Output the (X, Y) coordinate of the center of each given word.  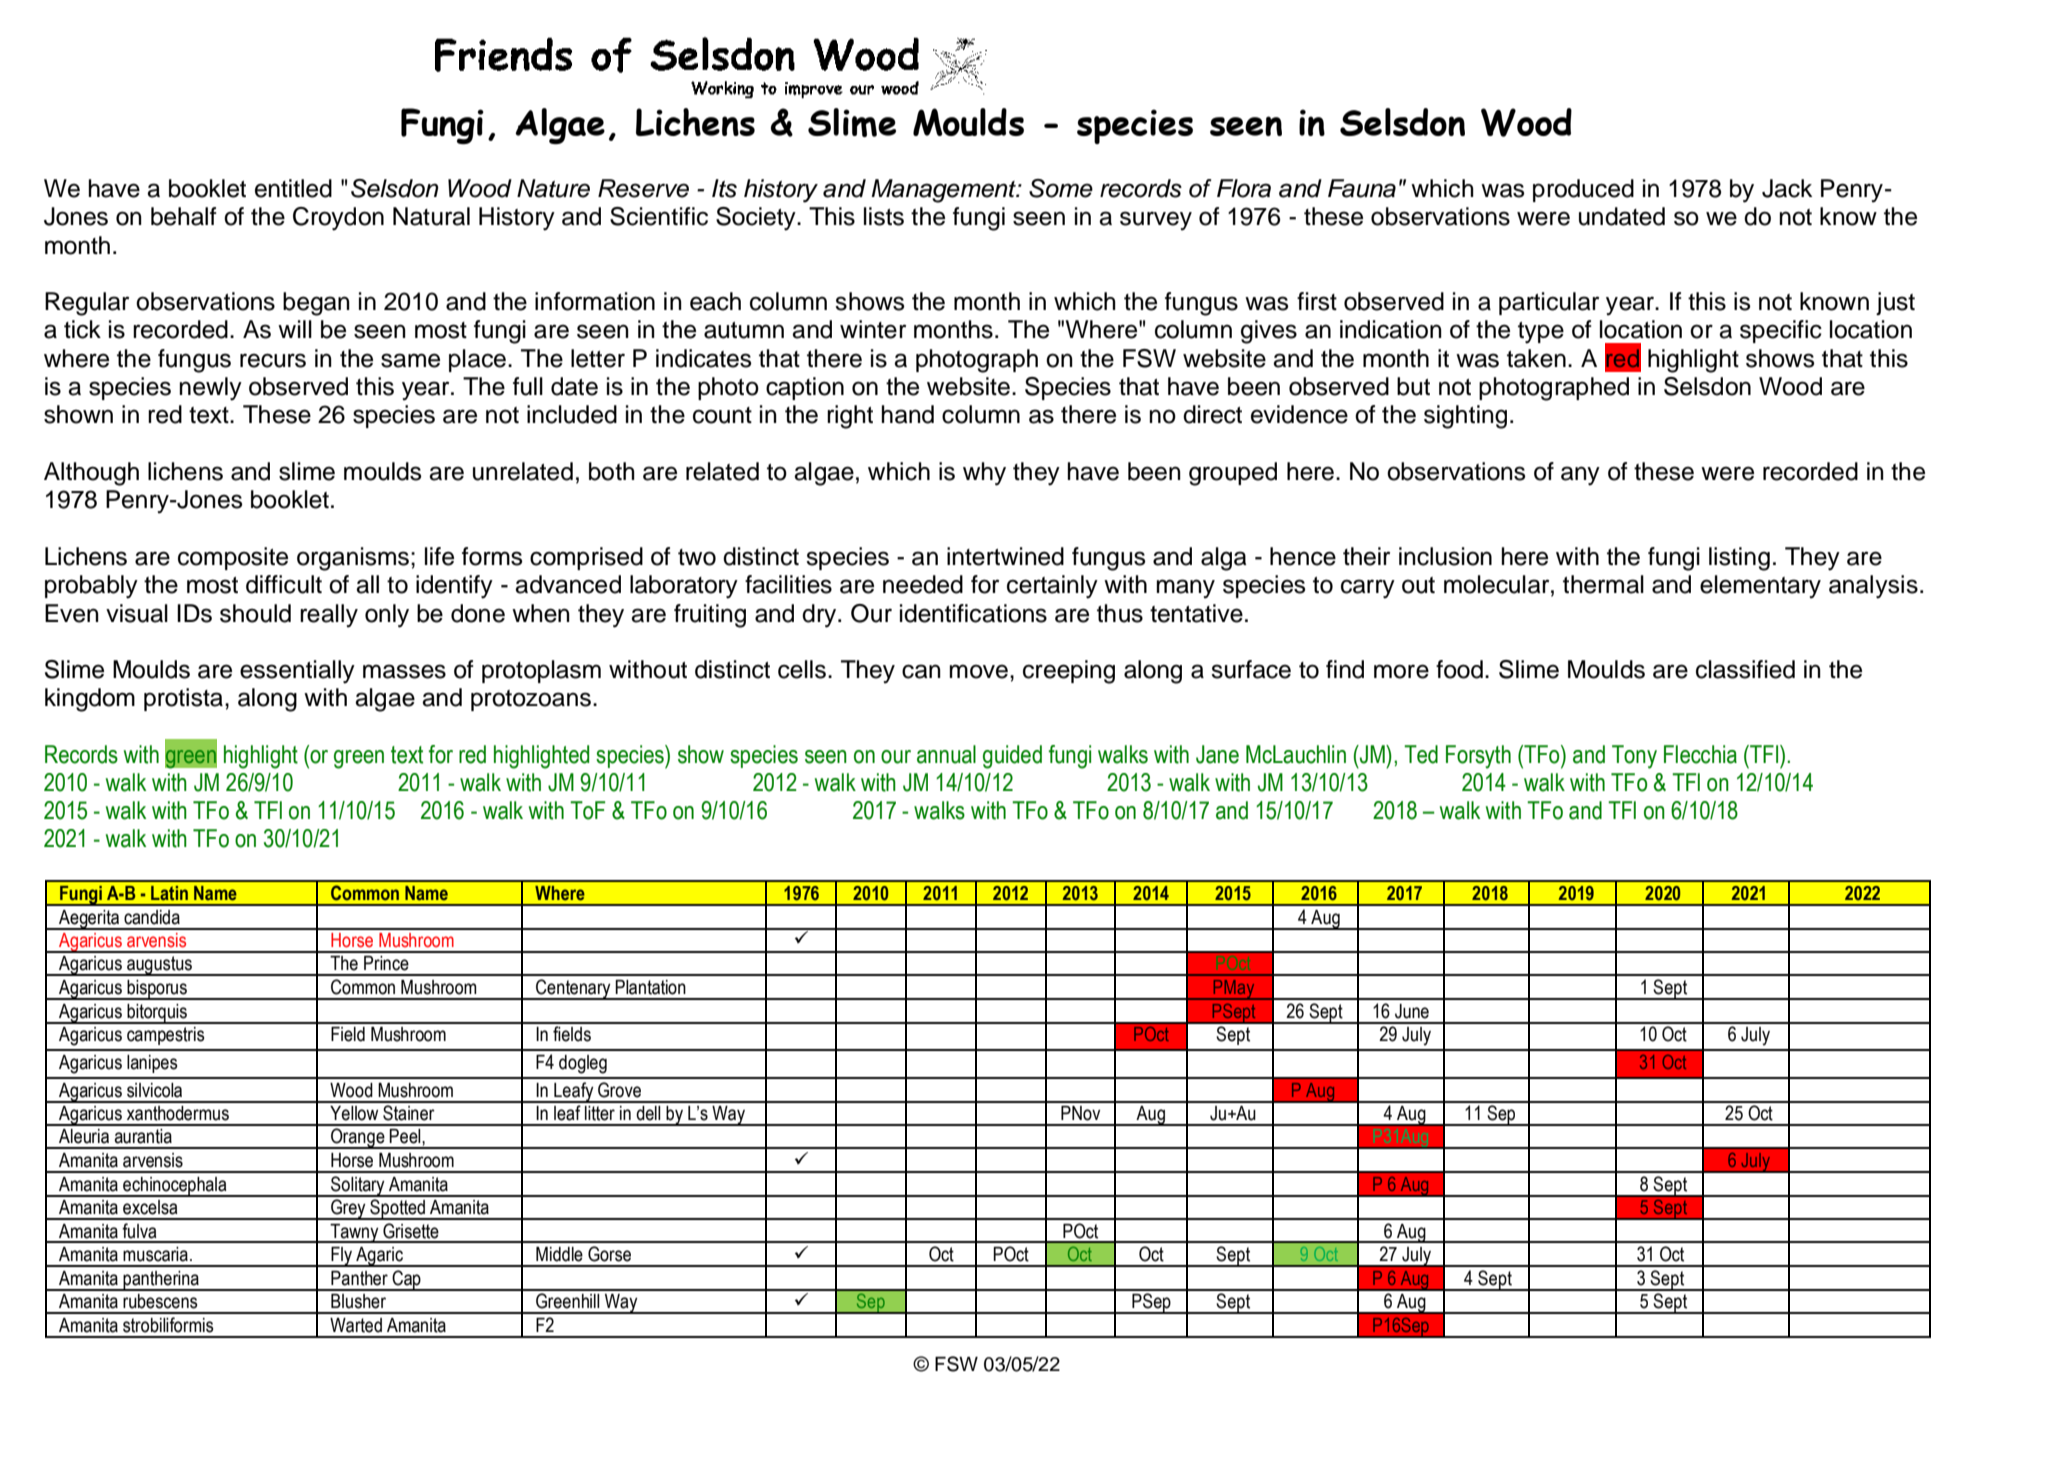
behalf (184, 216)
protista (183, 699)
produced (1583, 190)
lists (884, 216)
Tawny (355, 1233)
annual (946, 754)
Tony (1634, 757)
